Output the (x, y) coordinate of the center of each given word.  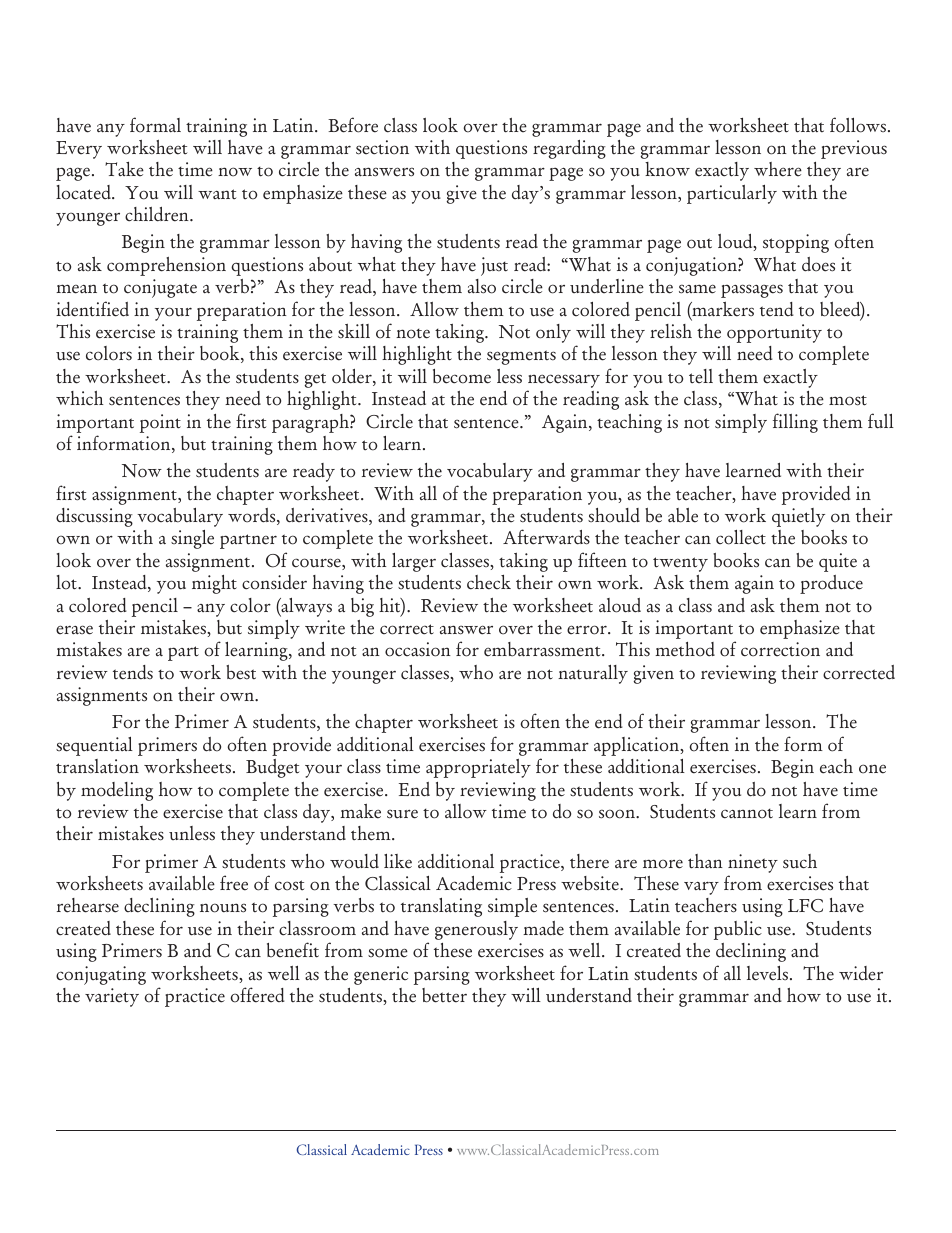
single (192, 539)
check (489, 582)
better (444, 995)
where (778, 169)
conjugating (101, 975)
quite (838, 562)
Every (79, 150)
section (382, 147)
